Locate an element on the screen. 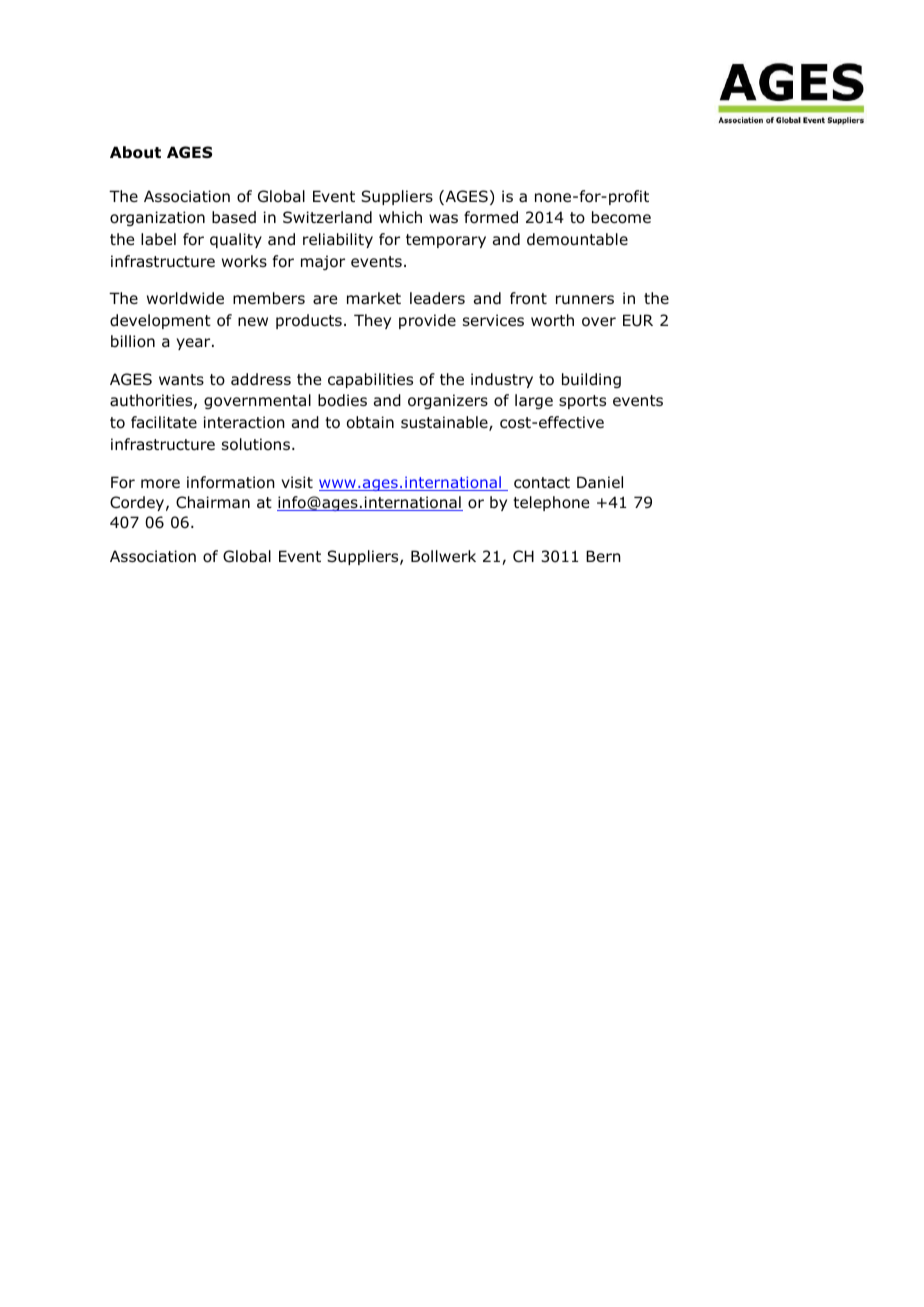  which is located at coordinates (400, 217).
